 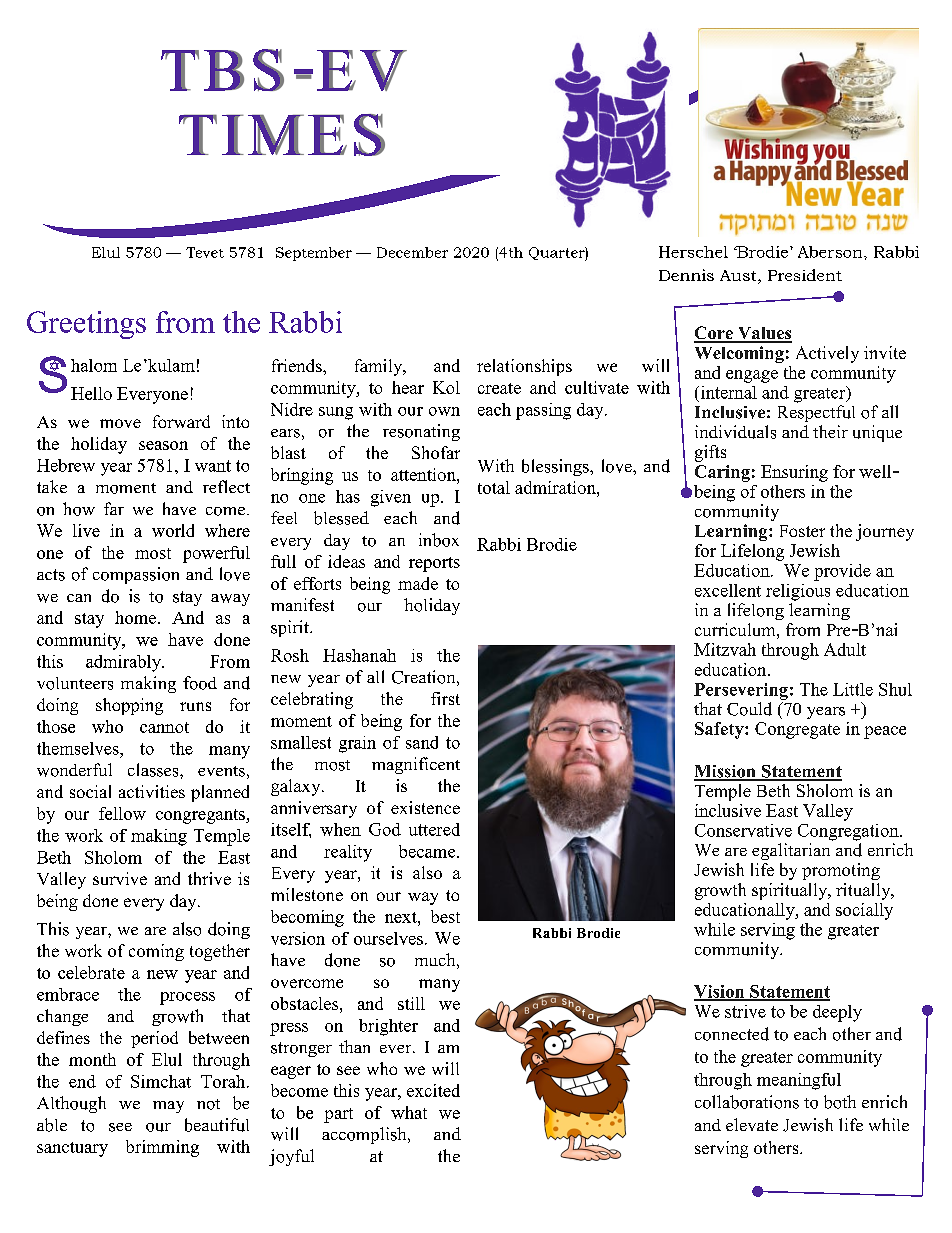 What do you see at coordinates (752, 1124) in the screenshot?
I see `elevate` at bounding box center [752, 1124].
